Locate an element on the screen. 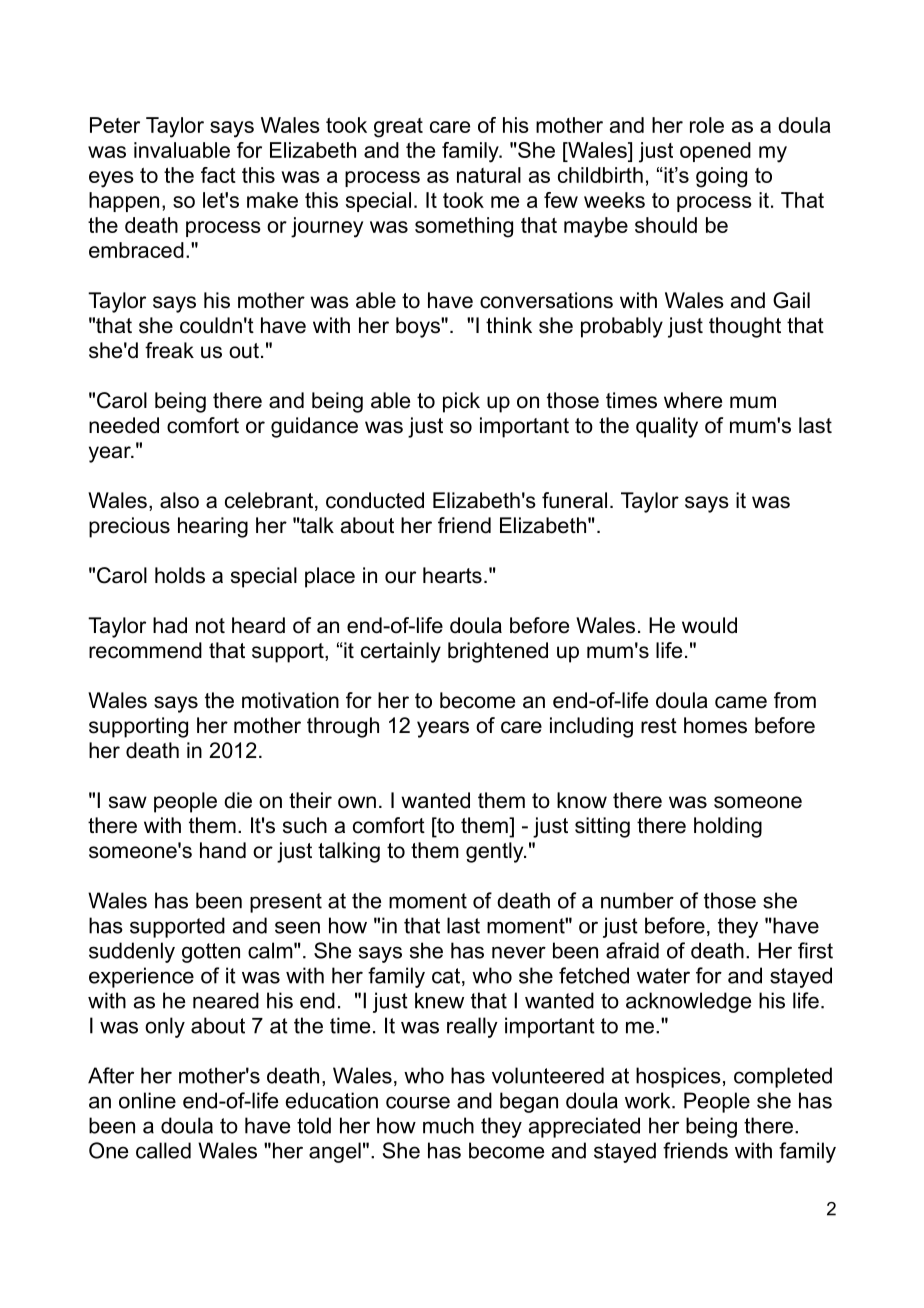  conducted is located at coordinates (375, 500).
